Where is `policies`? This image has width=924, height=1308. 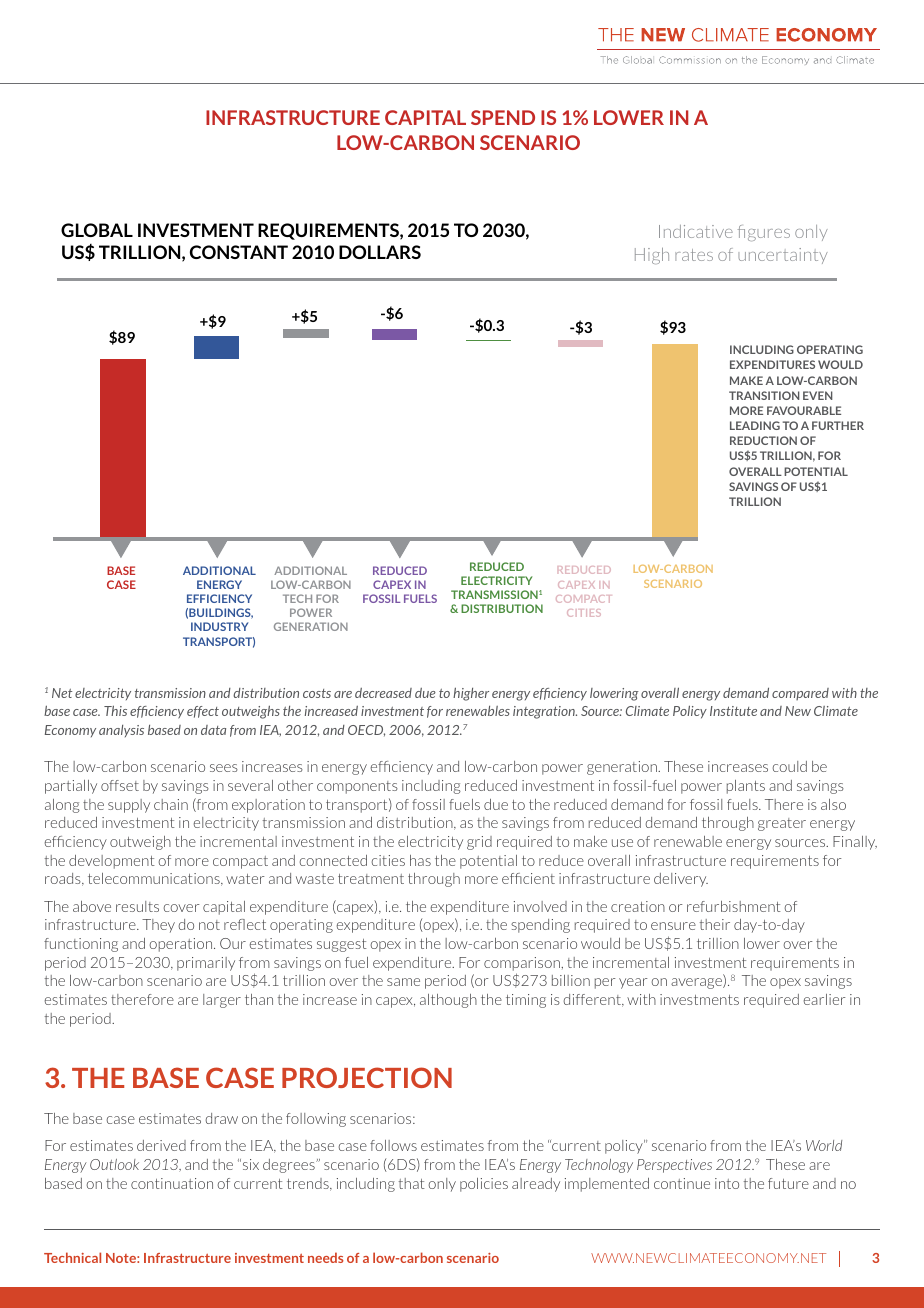
policies is located at coordinates (484, 1185).
